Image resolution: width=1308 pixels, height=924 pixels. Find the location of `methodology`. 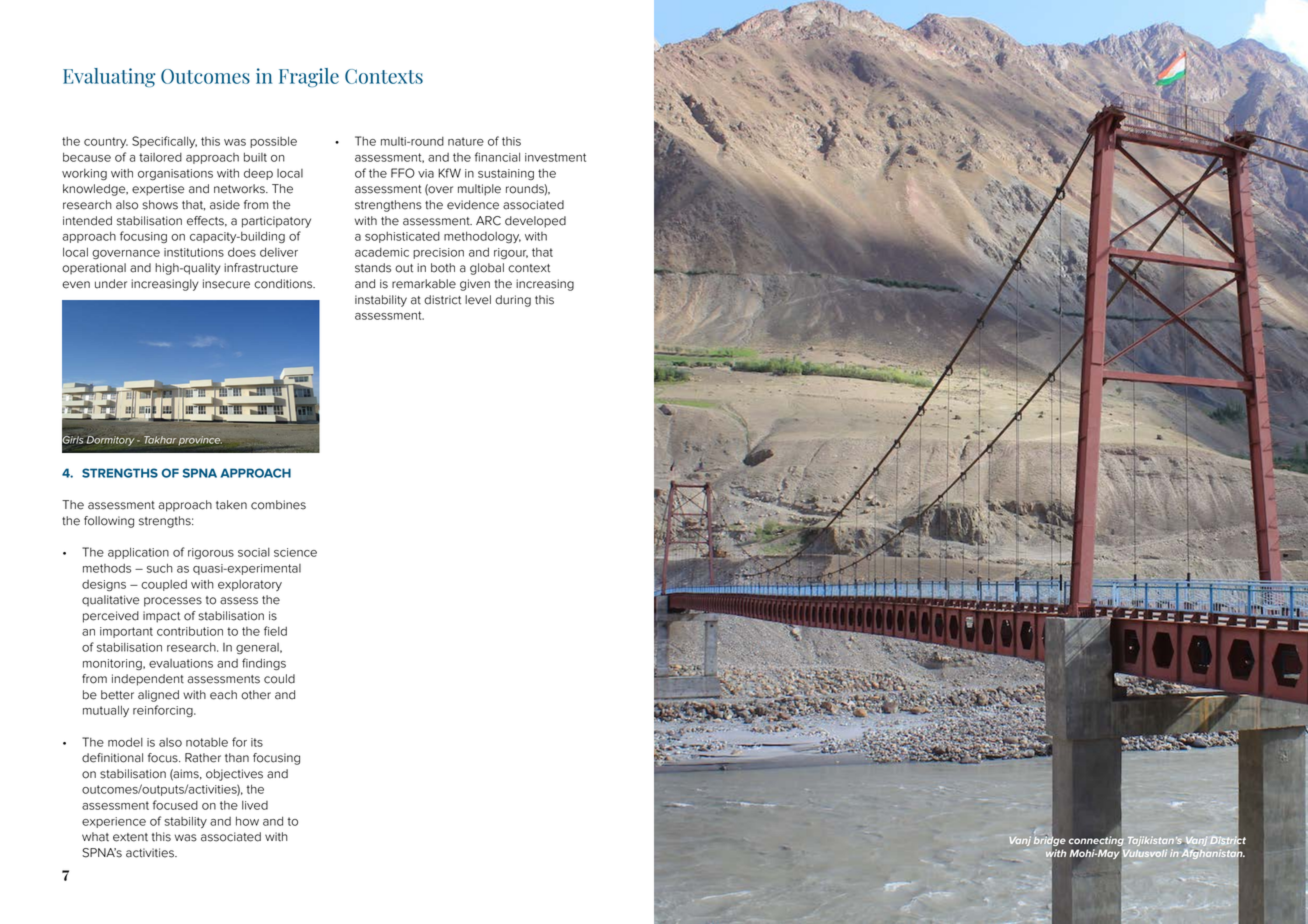

methodology is located at coordinates (482, 237).
